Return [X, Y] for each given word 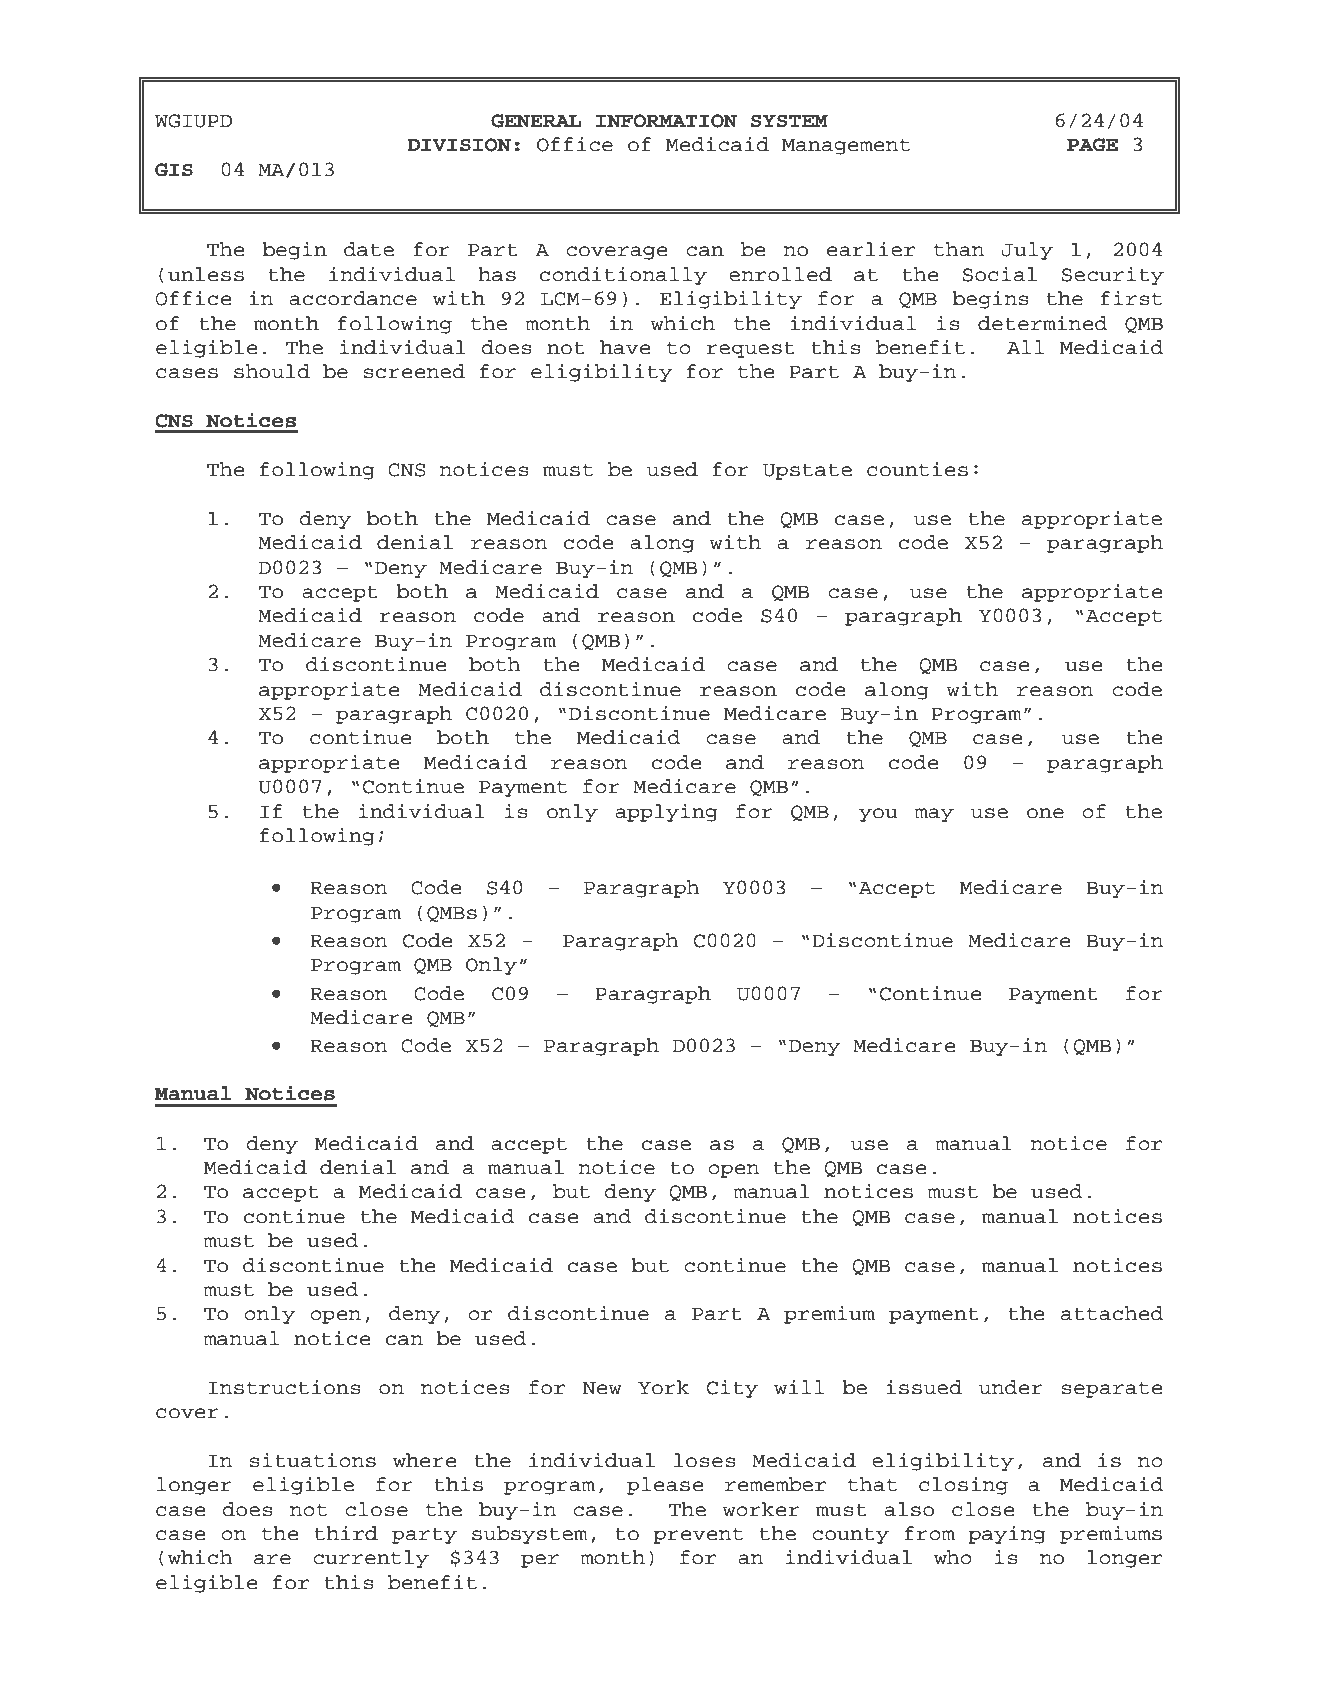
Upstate [807, 472]
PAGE [1092, 145]
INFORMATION [666, 121]
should [272, 371]
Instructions [284, 1387]
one [1045, 813]
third [346, 1533]
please [665, 1486]
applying [666, 813]
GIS [174, 170]
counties [917, 469]
